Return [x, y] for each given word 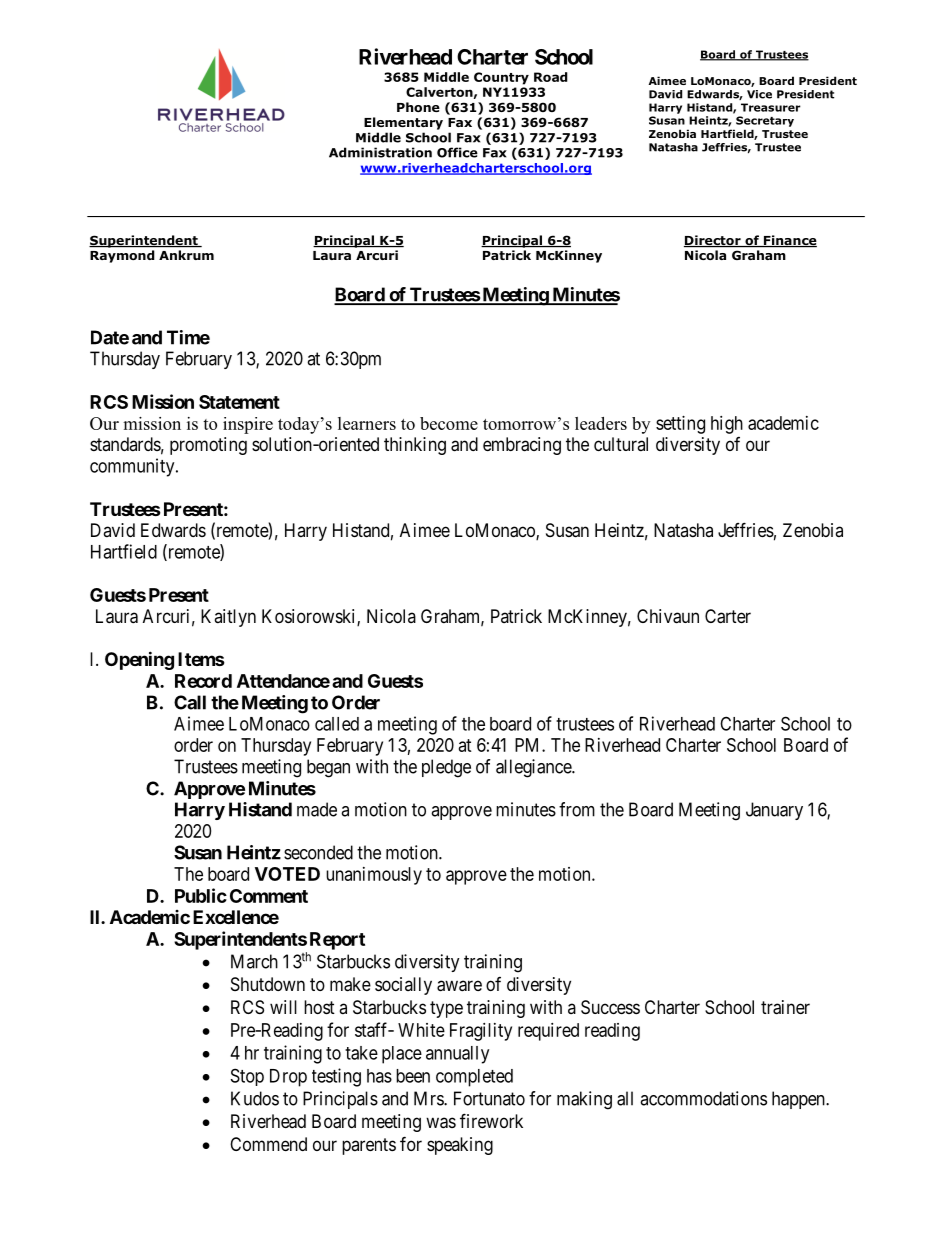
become [449, 423]
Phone [418, 107]
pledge [446, 768]
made [317, 809]
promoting [208, 446]
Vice [759, 94]
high [727, 425]
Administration [380, 152]
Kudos [255, 1098]
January [774, 811]
